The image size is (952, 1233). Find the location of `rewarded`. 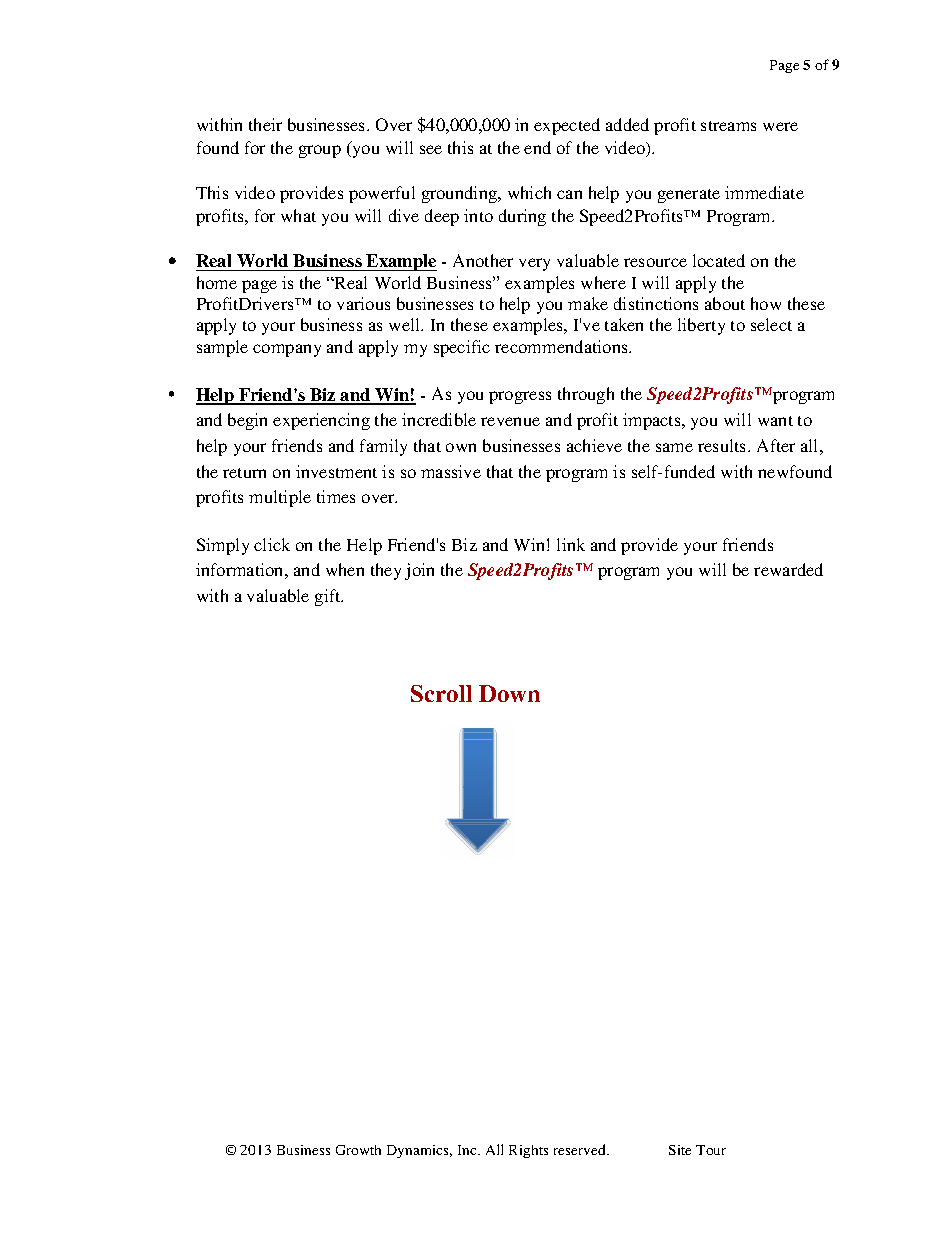

rewarded is located at coordinates (788, 569).
